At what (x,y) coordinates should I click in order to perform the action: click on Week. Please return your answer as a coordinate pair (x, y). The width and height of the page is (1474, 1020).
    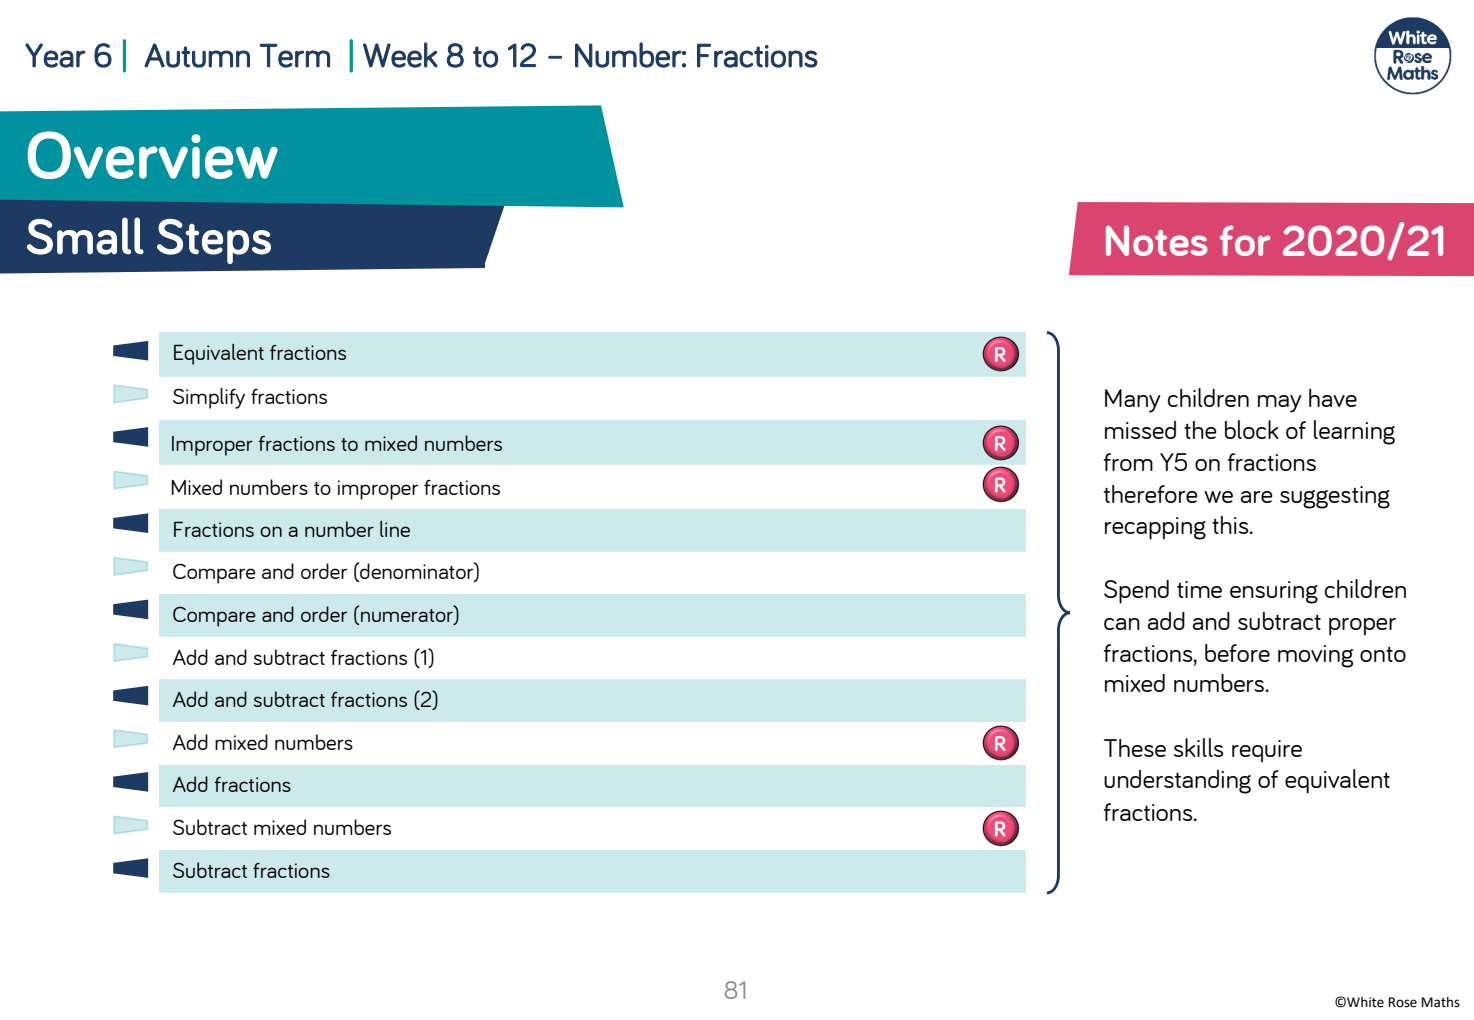
    Looking at the image, I should click on (400, 55).
